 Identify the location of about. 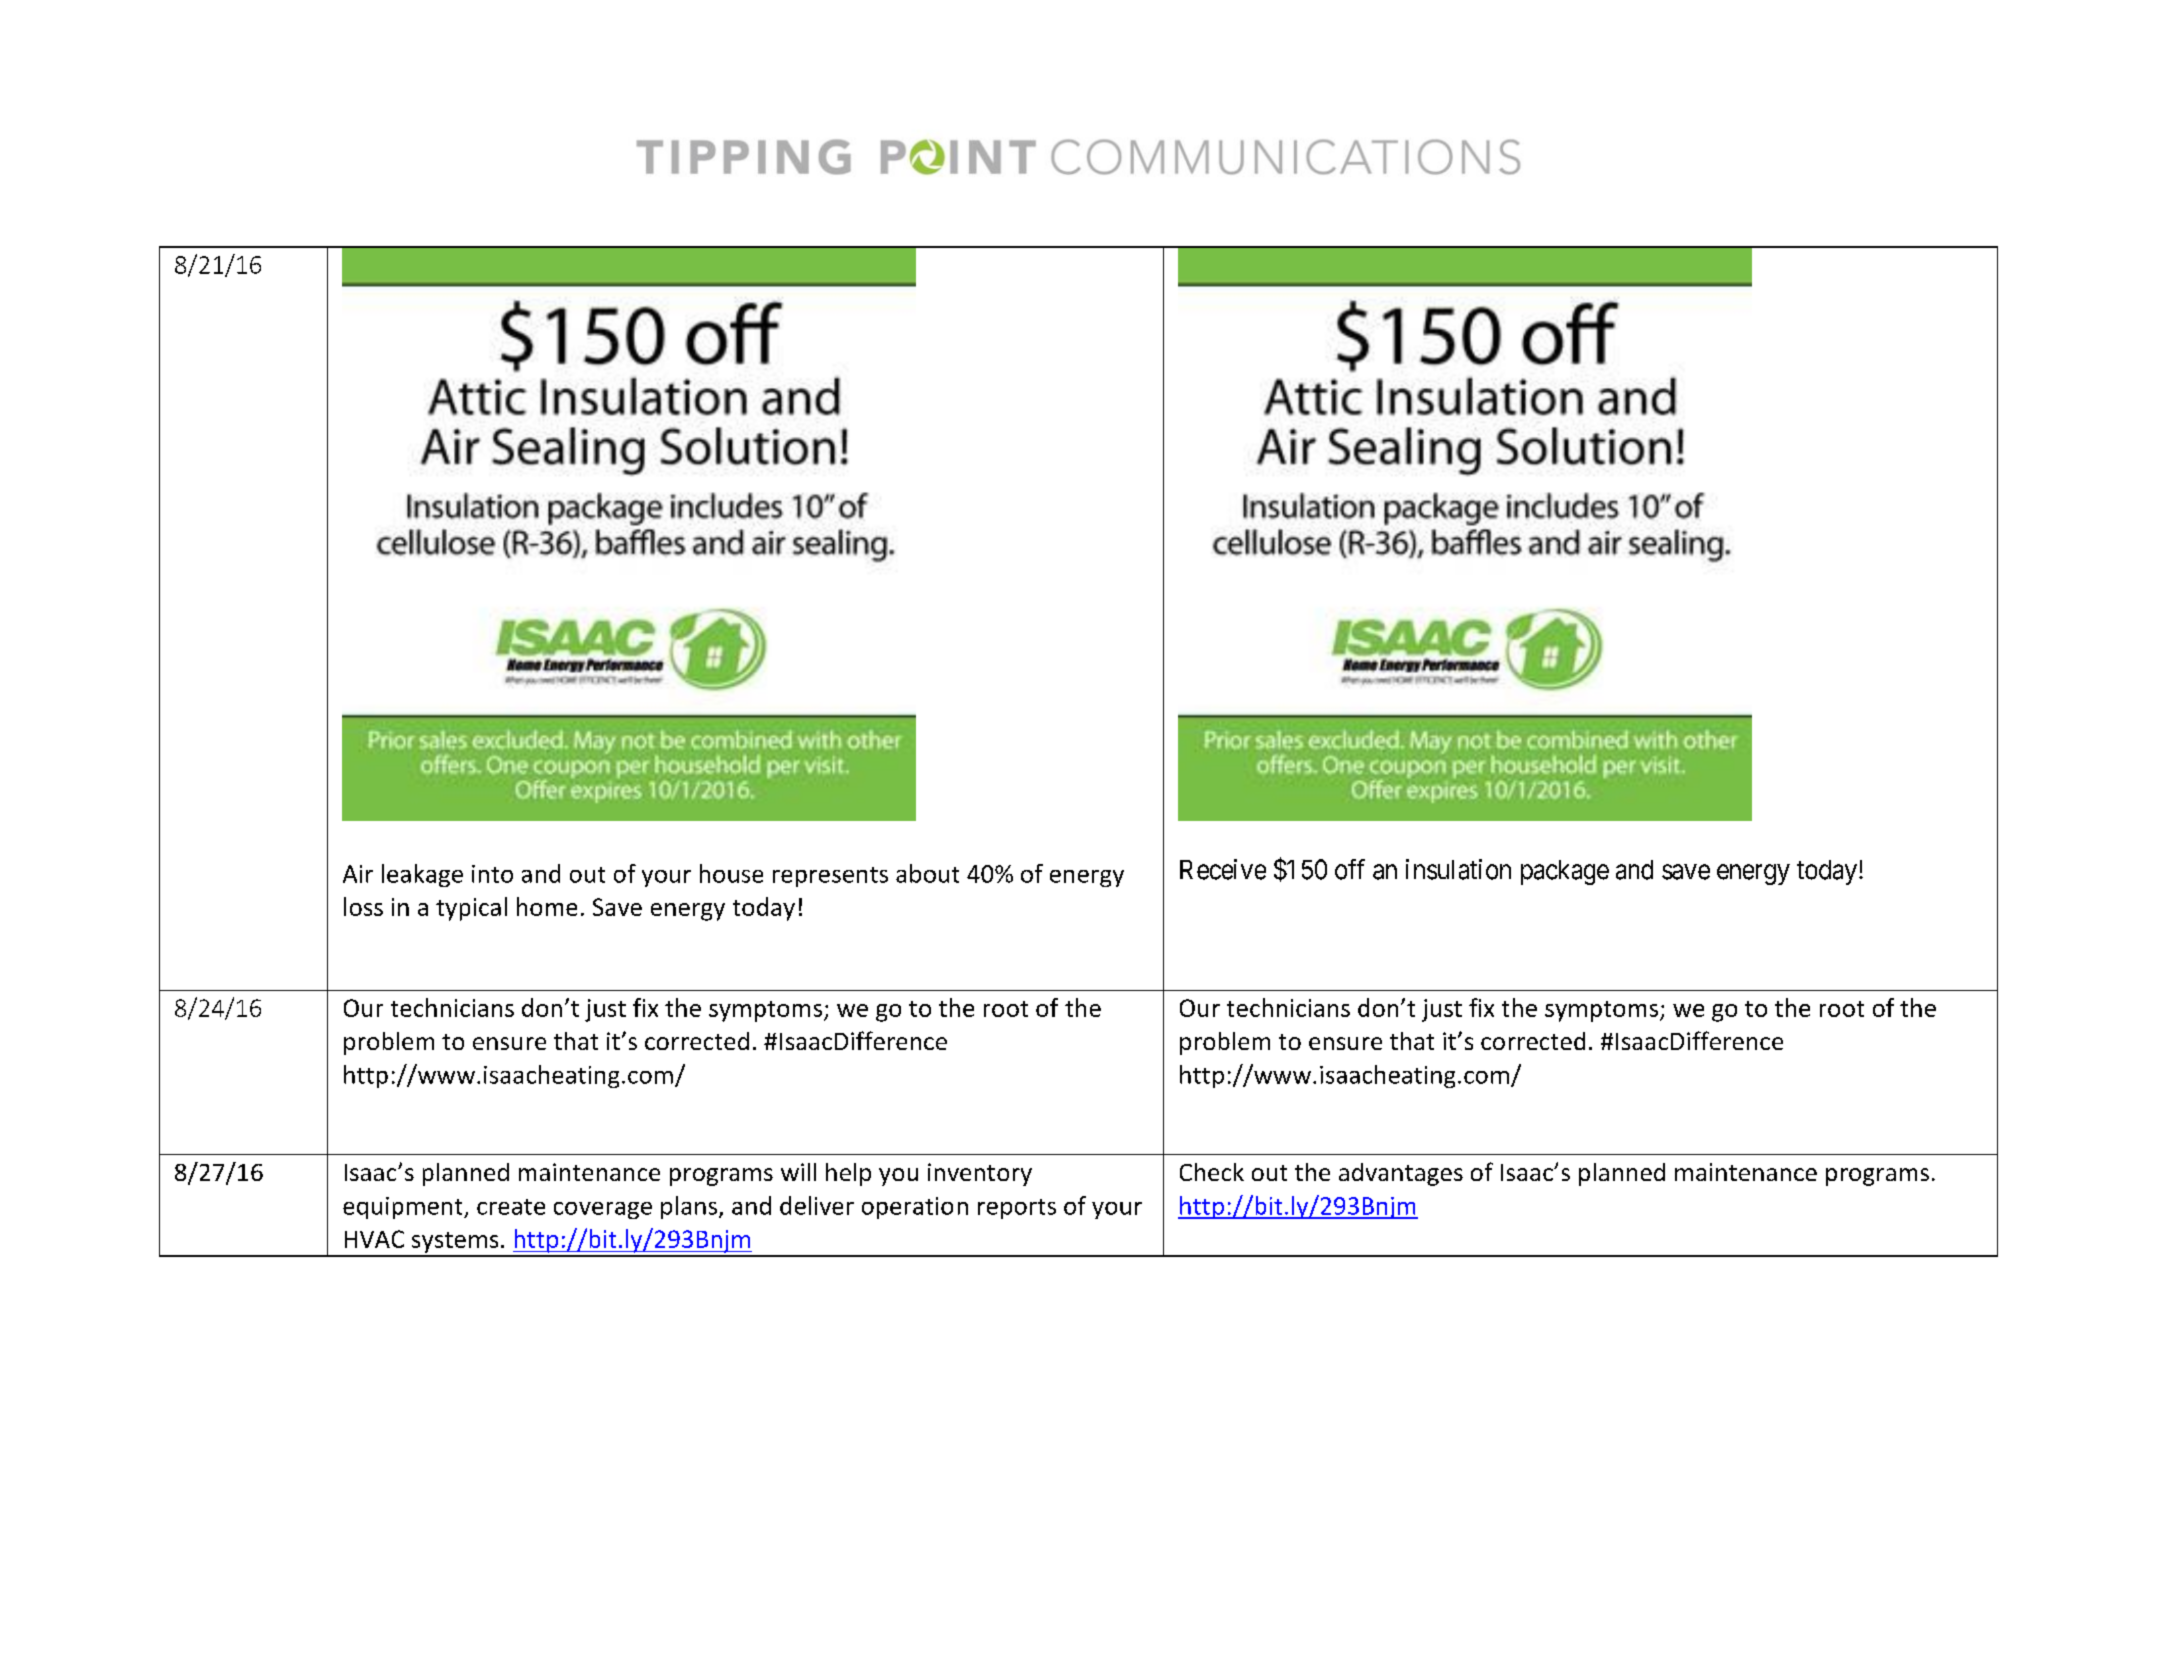
(927, 873).
